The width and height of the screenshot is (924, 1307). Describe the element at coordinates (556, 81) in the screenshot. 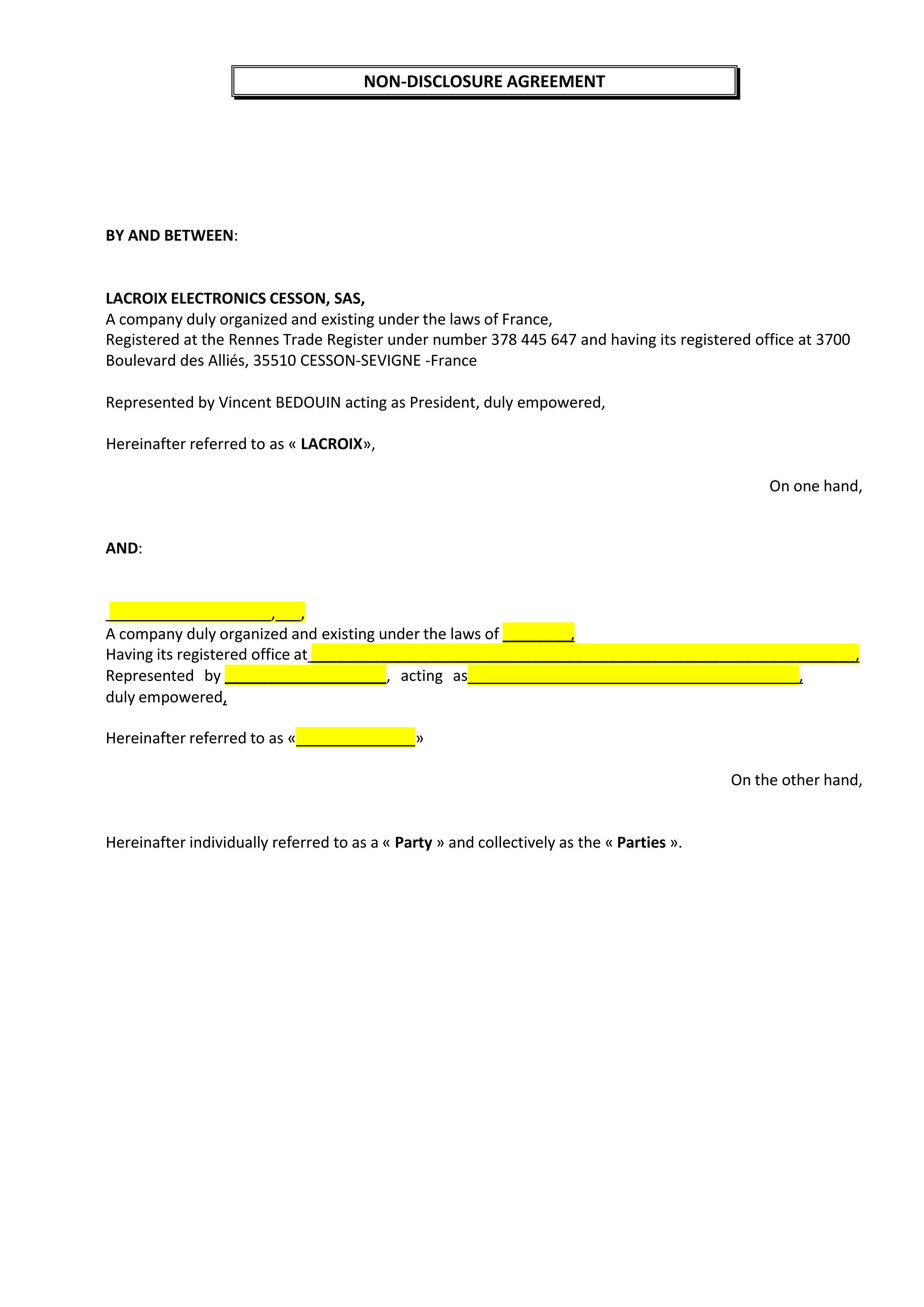

I see `AGREEMENT` at that location.
